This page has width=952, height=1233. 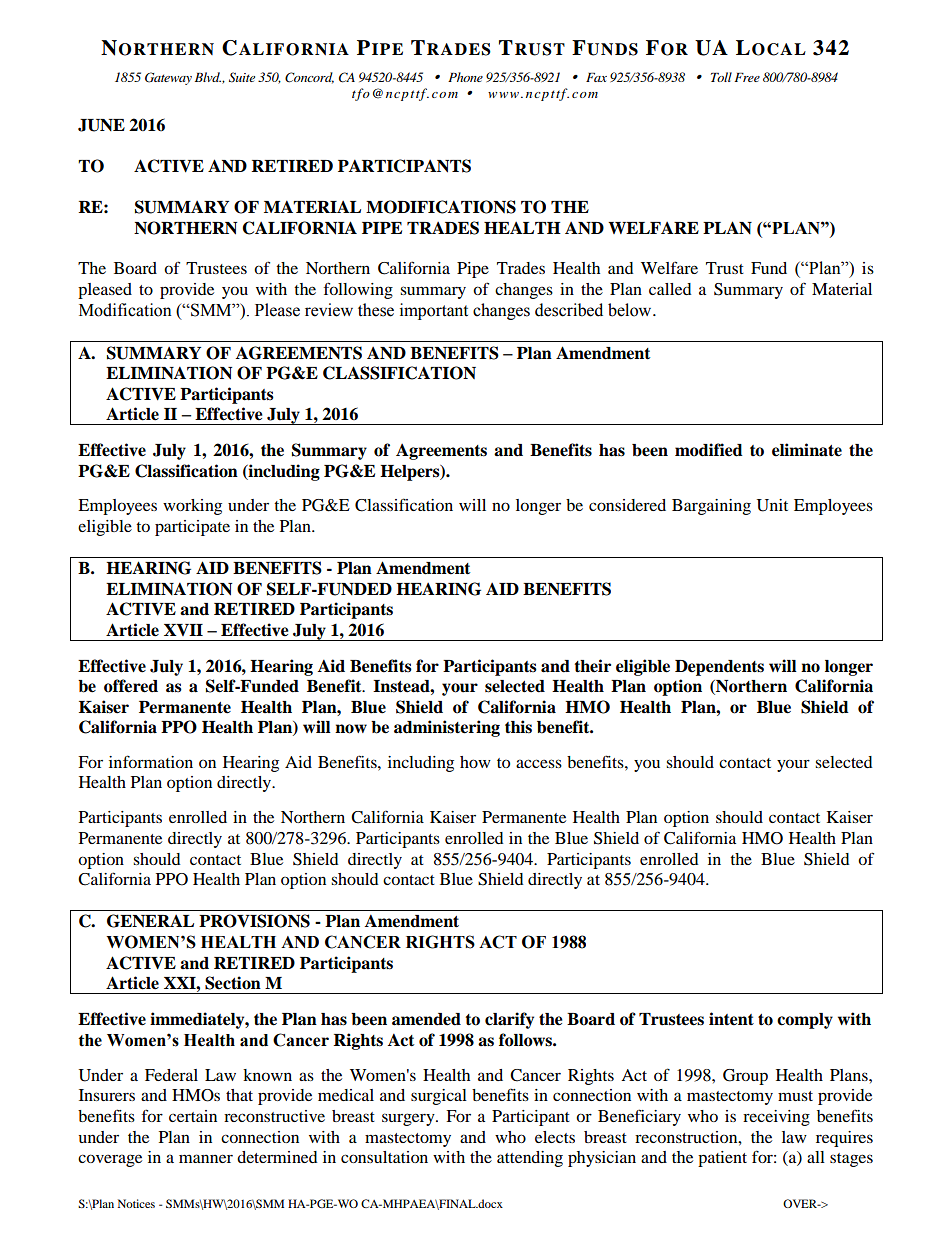 I want to click on administering, so click(x=447, y=728).
